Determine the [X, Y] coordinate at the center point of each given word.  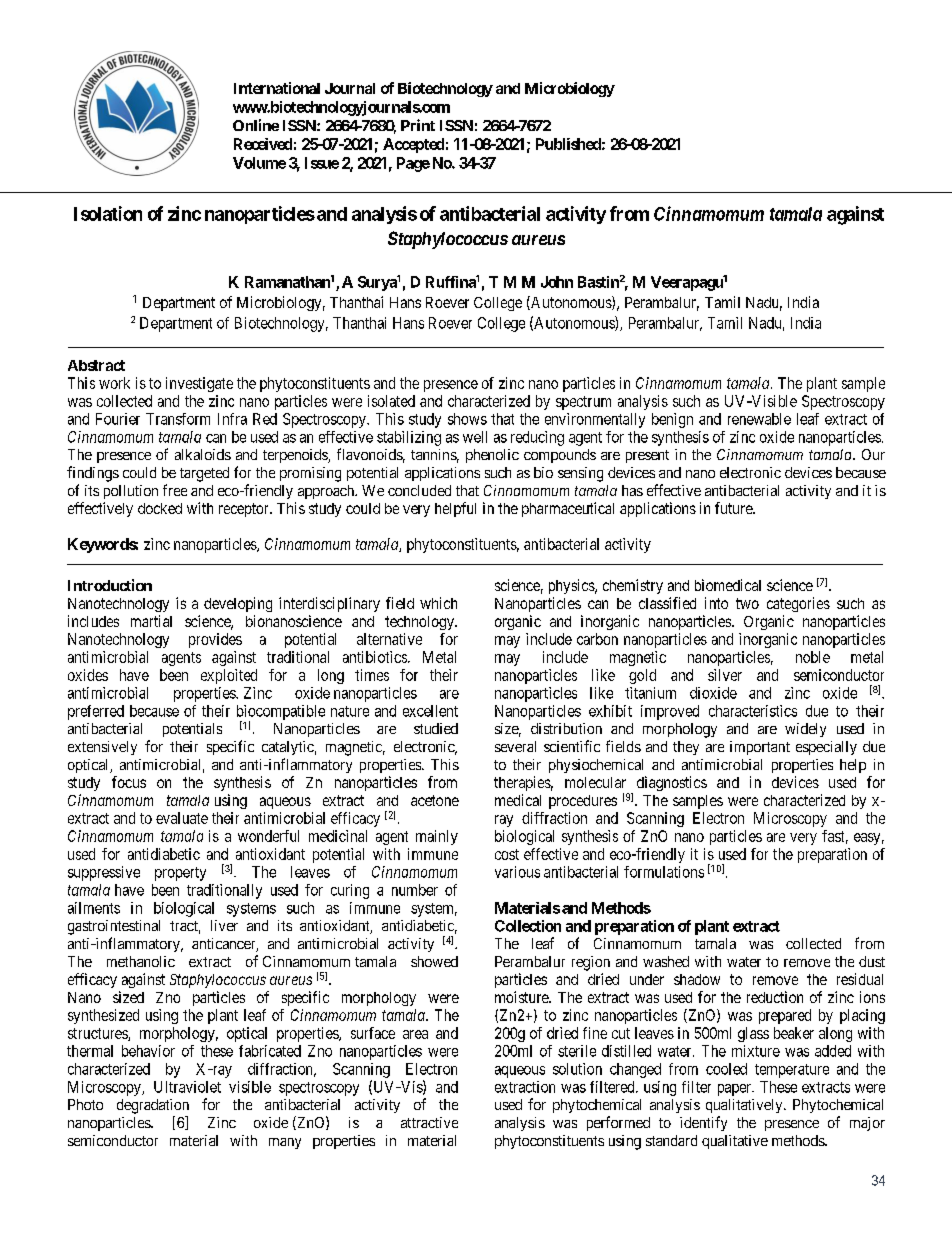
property [180, 874]
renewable [759, 419]
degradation [153, 1106]
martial [151, 621]
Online [256, 125]
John [557, 282]
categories [798, 604]
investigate [199, 384]
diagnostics [672, 783]
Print [418, 125]
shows [467, 419]
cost [507, 854]
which [438, 603]
